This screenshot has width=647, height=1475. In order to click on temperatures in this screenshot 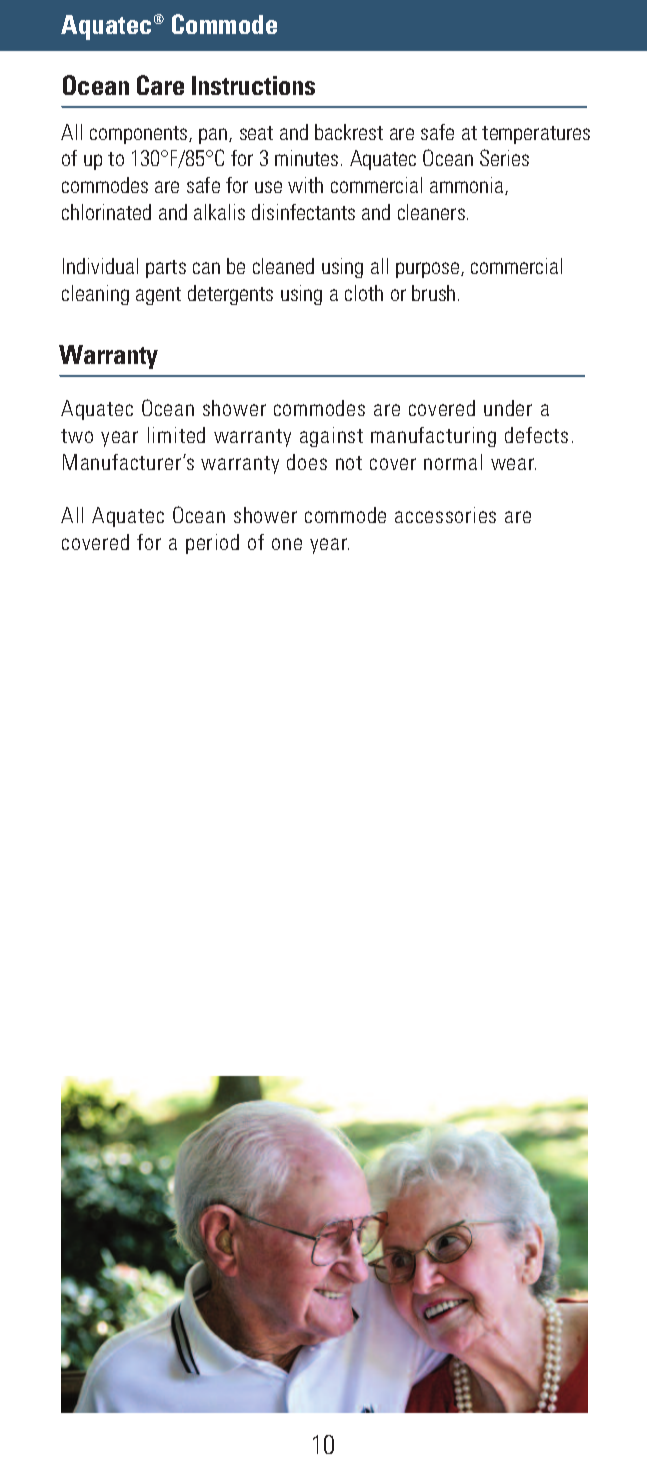, I will do `click(536, 135)`.
